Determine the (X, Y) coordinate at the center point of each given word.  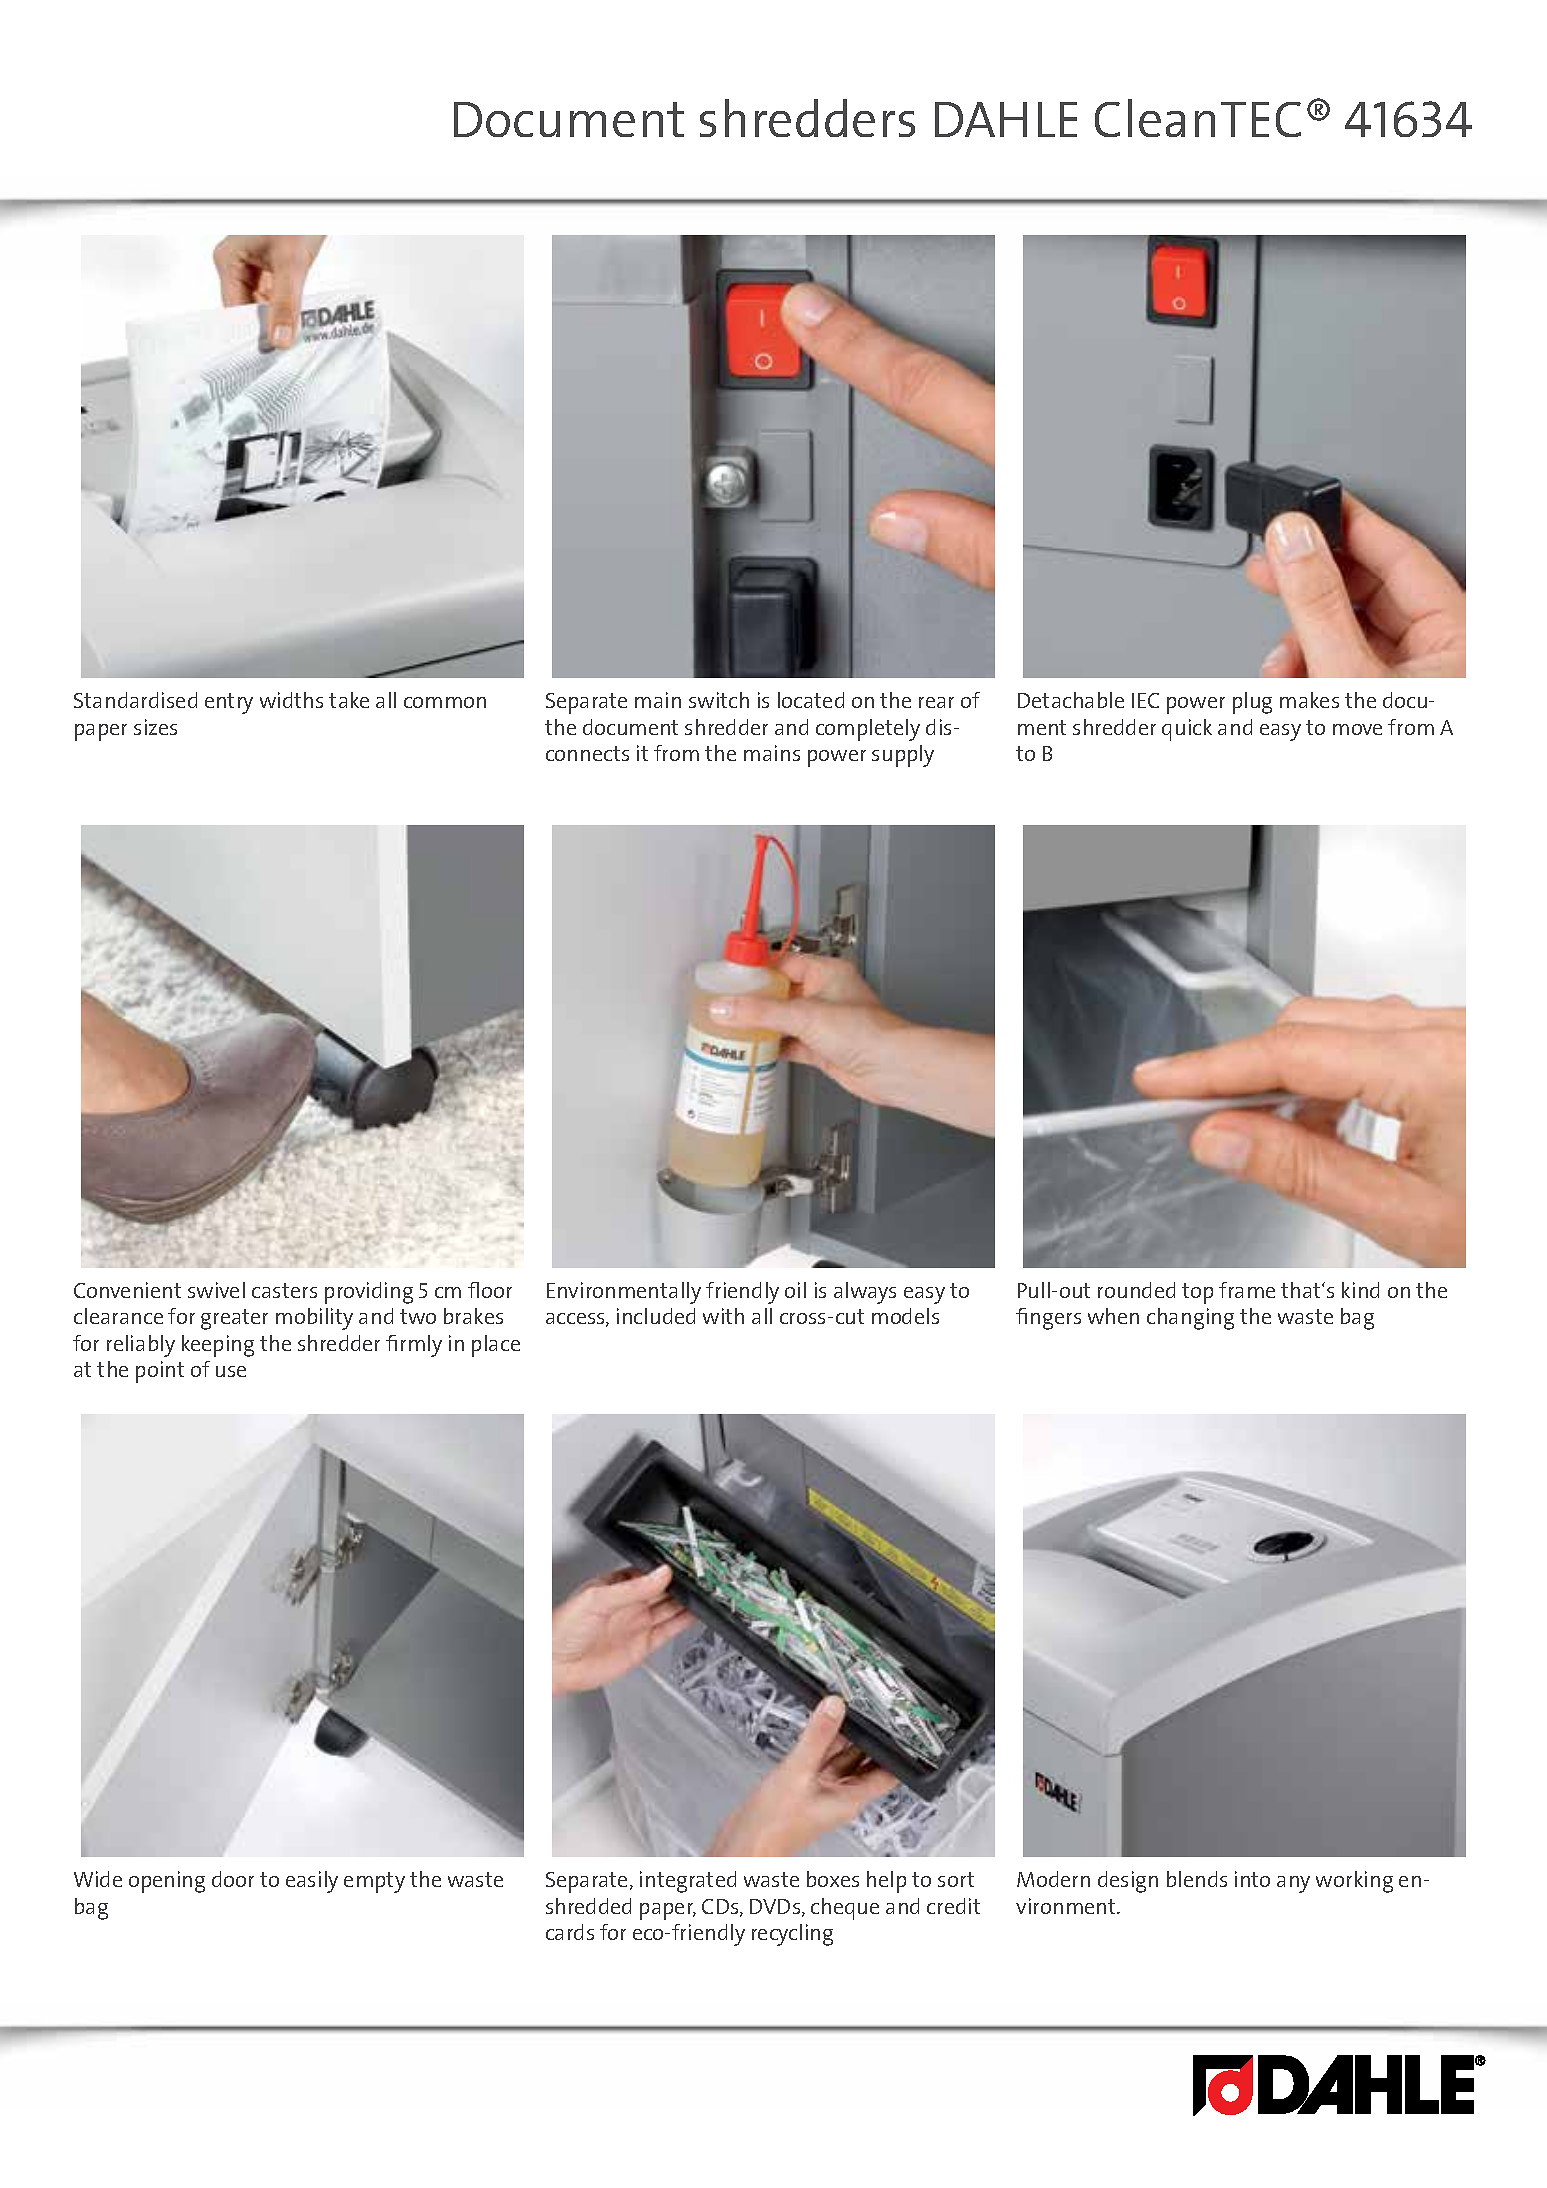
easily (312, 1882)
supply (903, 756)
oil (795, 1290)
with (723, 1316)
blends (1197, 1879)
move (1357, 729)
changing (1190, 1319)
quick (1187, 730)
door (233, 1879)
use (231, 1371)
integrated (688, 1882)
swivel (216, 1290)
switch (719, 700)
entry (229, 703)
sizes (155, 727)
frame (1247, 1290)
